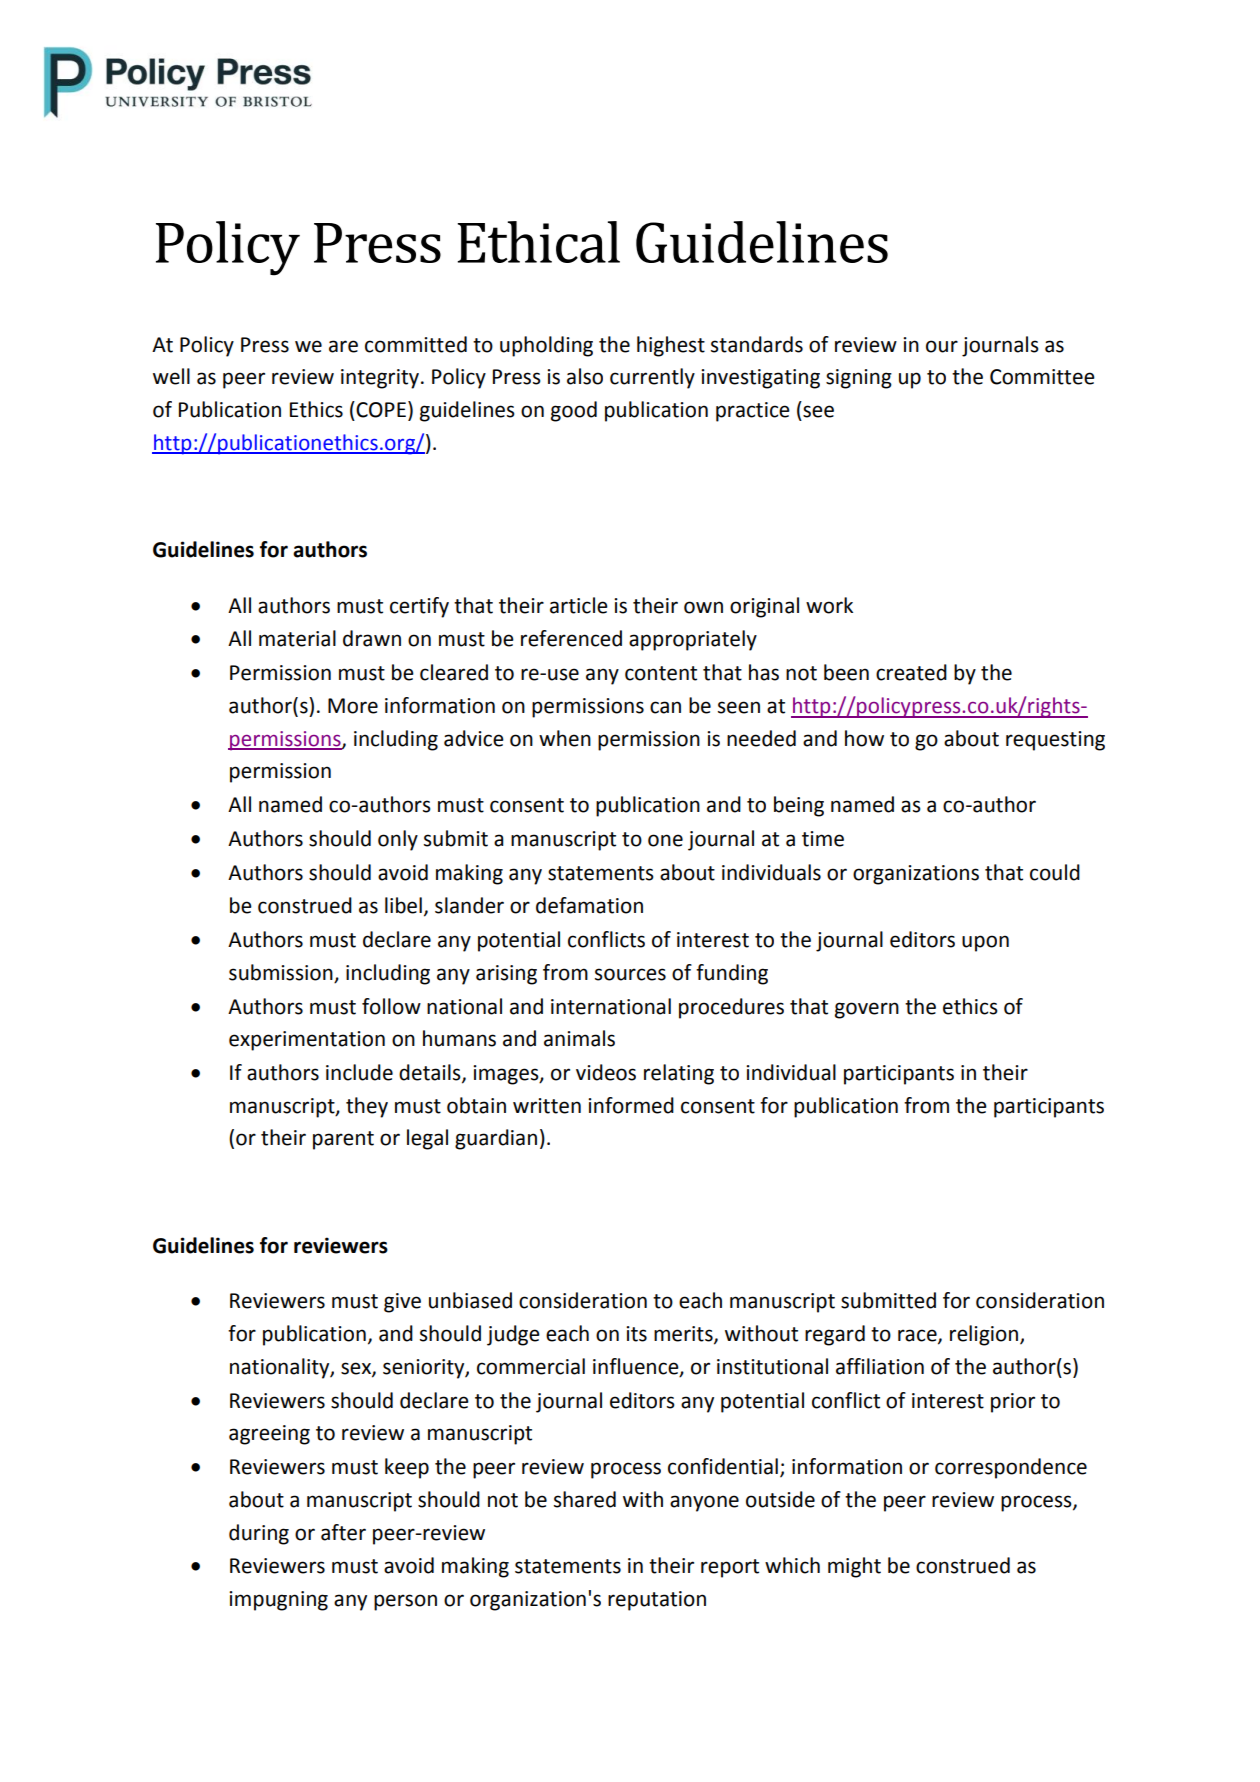 This page has height=1782, width=1260. Describe the element at coordinates (343, 1140) in the page. I see `parent` at that location.
